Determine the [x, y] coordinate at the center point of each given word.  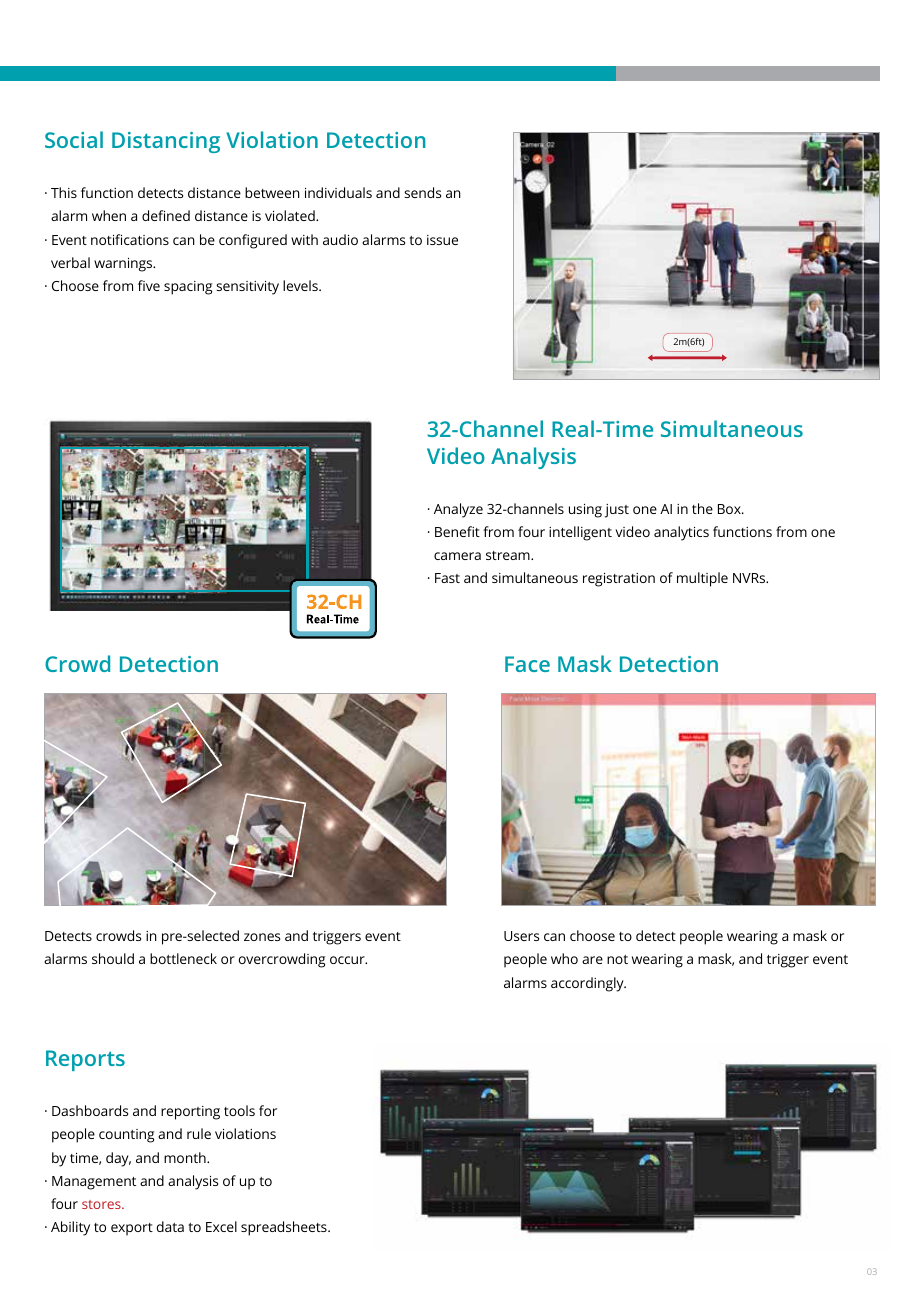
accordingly [588, 984]
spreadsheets [285, 1228]
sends [422, 192]
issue [442, 240]
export [132, 1229]
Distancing [166, 142]
